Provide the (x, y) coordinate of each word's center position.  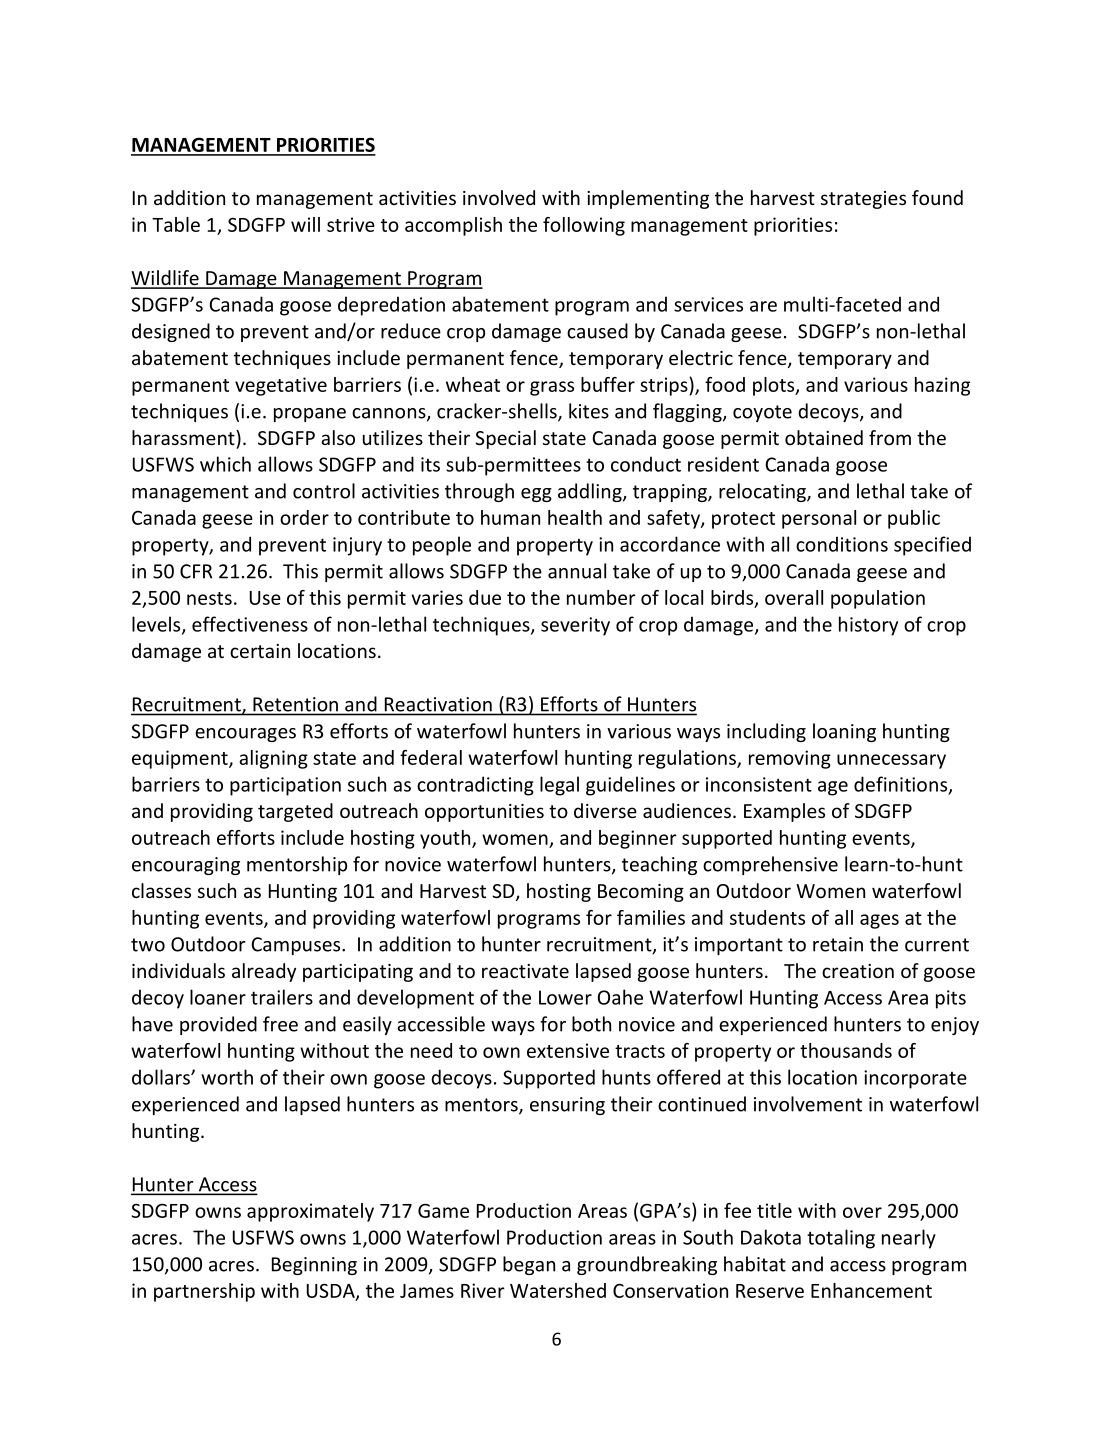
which (225, 464)
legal (559, 786)
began (529, 1265)
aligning (273, 759)
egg (536, 495)
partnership (204, 1292)
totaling (841, 1239)
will (305, 224)
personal (819, 519)
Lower (565, 997)
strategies (863, 200)
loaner (218, 997)
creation (858, 971)
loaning (844, 732)
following (584, 226)
